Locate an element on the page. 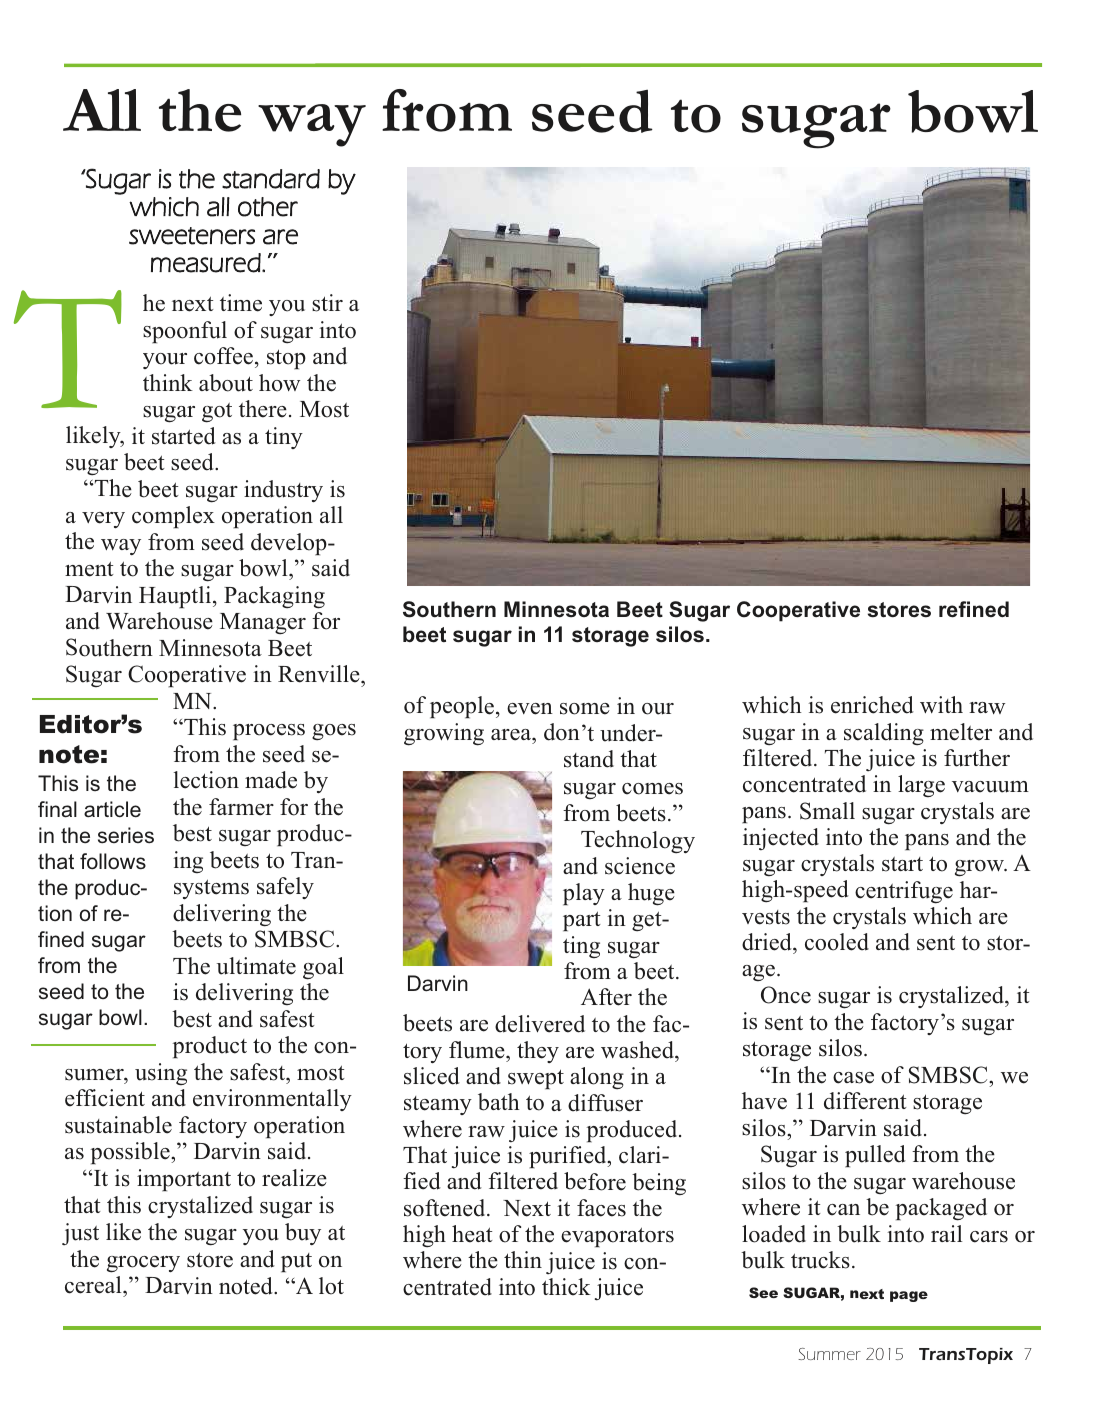 The image size is (1103, 1428). cereal is located at coordinates (94, 1286).
